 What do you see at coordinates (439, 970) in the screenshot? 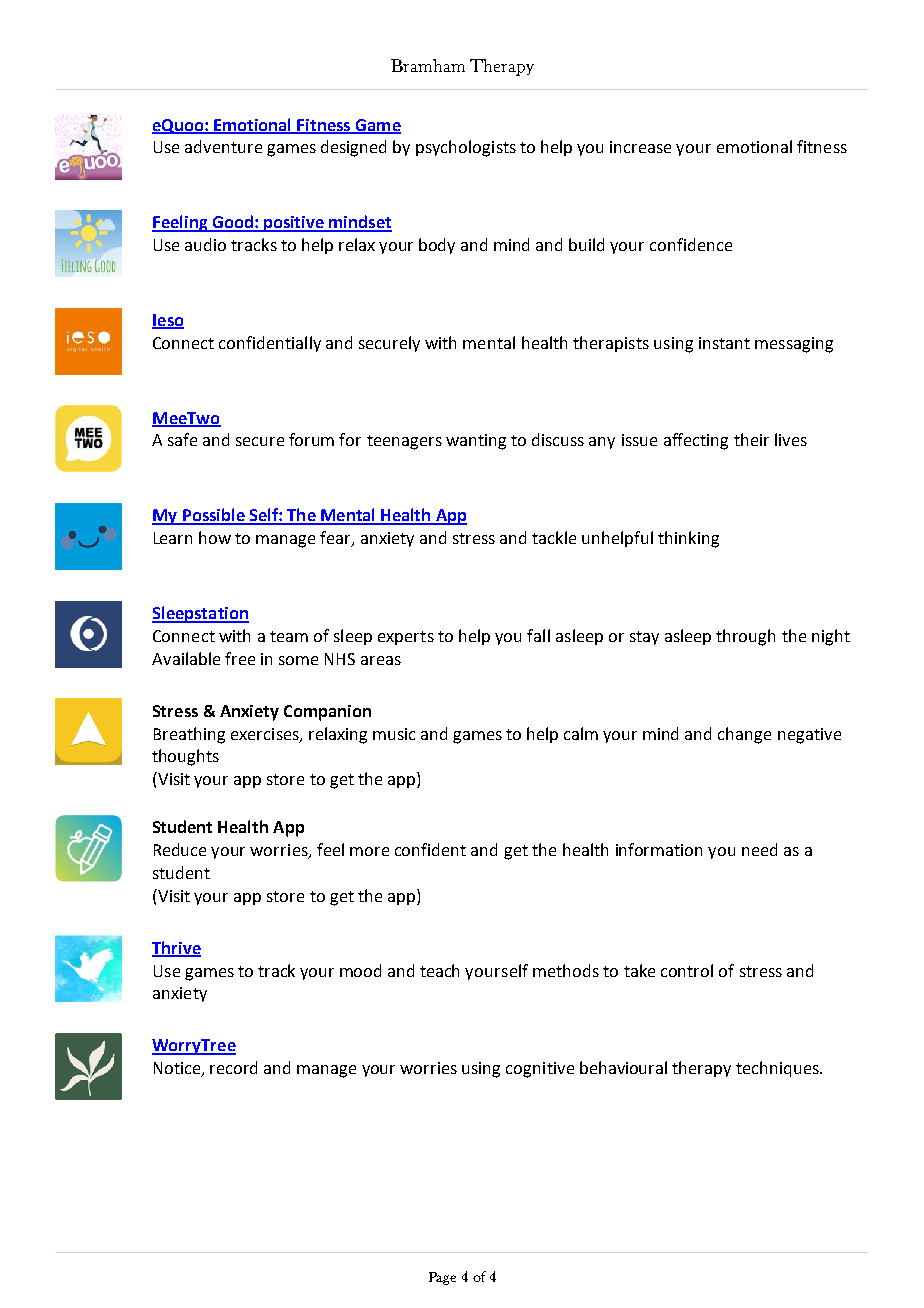
I see `teach` at bounding box center [439, 970].
